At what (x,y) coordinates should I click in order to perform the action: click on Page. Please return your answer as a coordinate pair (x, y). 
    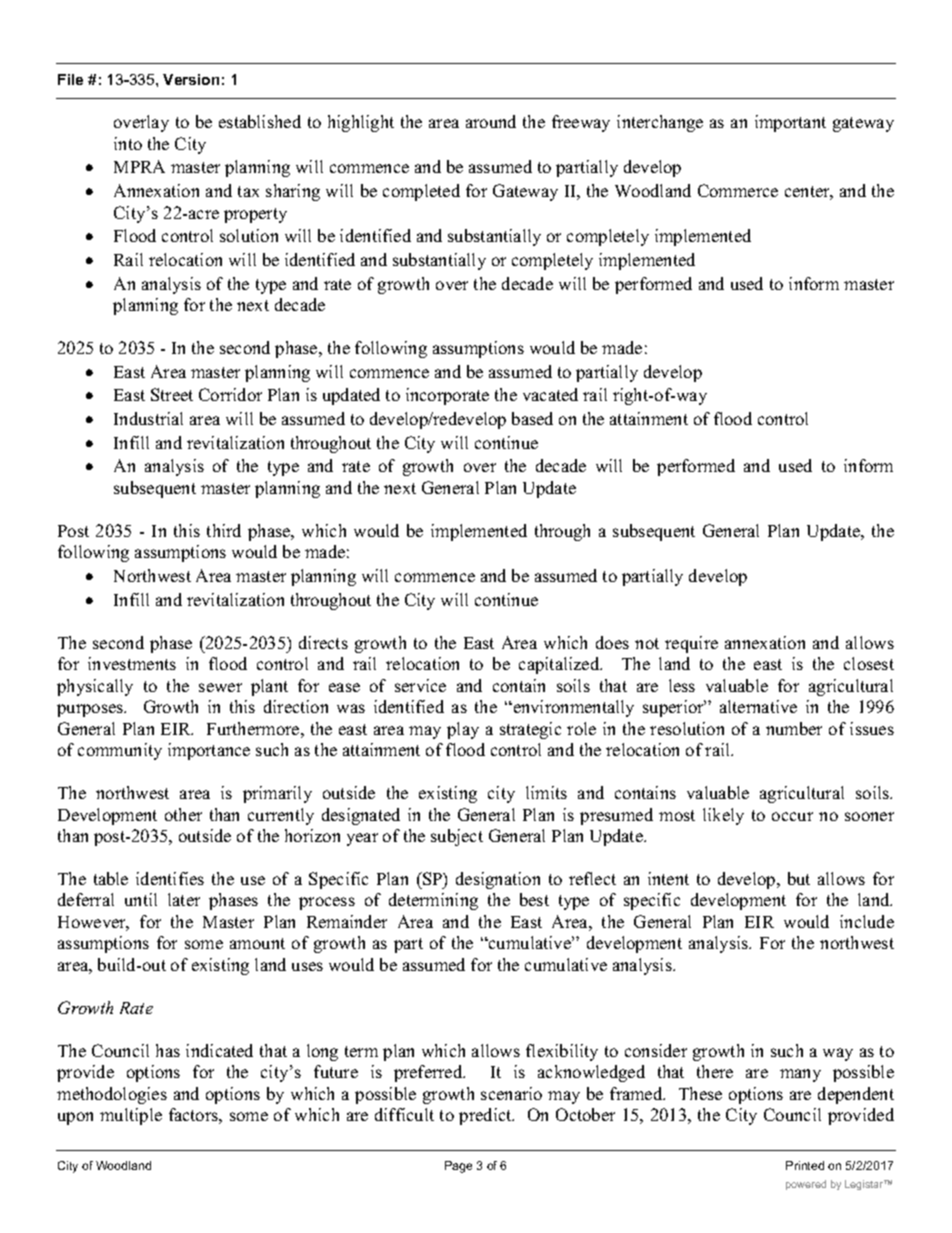
    Looking at the image, I should click on (458, 1167).
